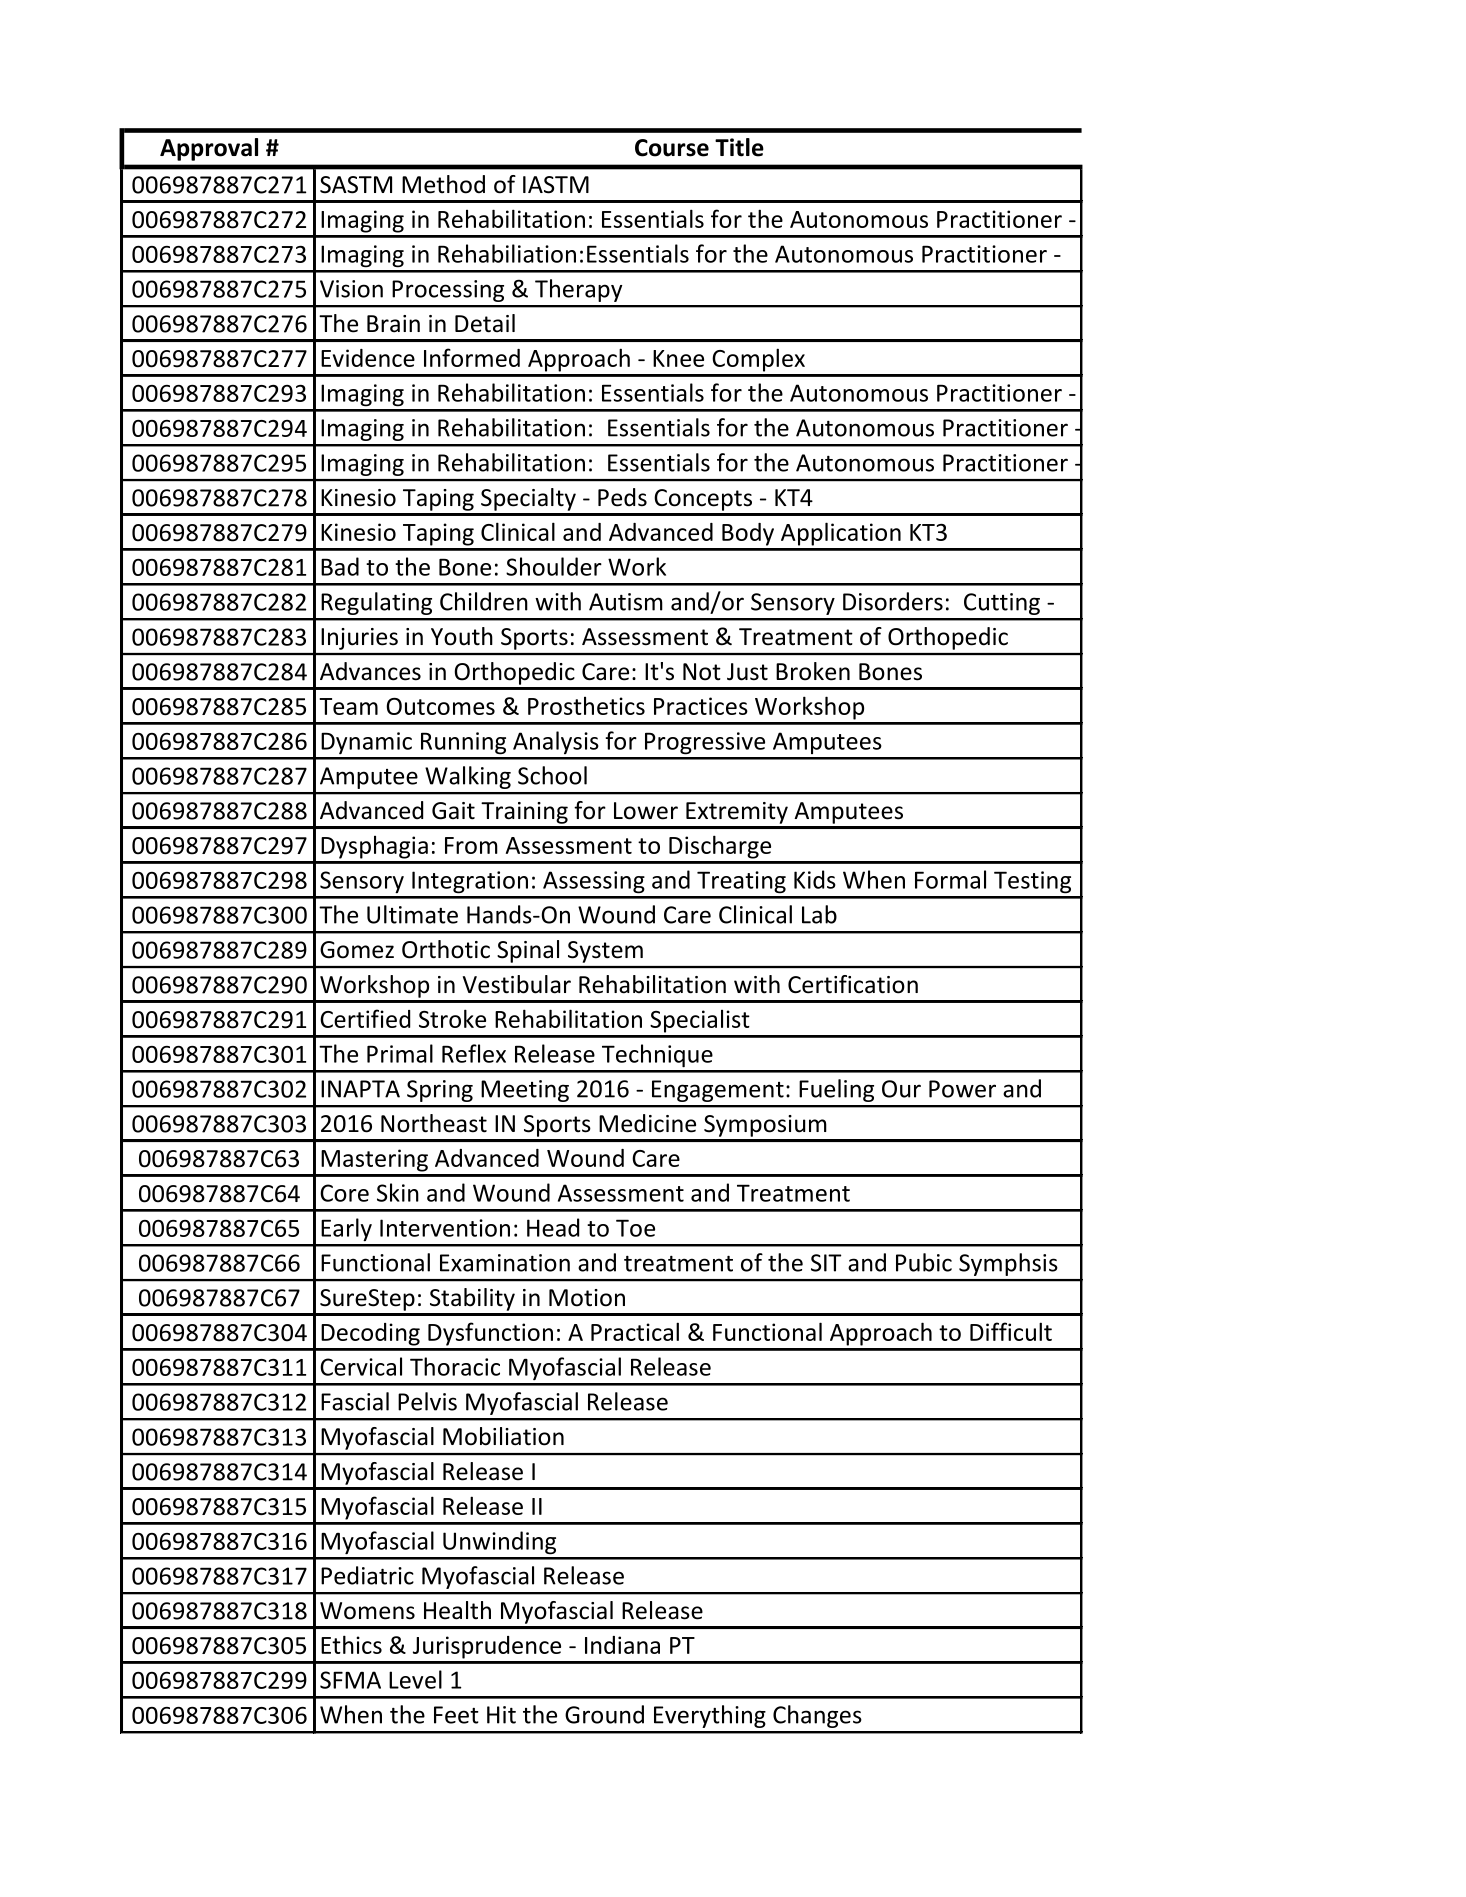 This page has height=1897, width=1466. What do you see at coordinates (817, 1716) in the page?
I see `Changes` at bounding box center [817, 1716].
